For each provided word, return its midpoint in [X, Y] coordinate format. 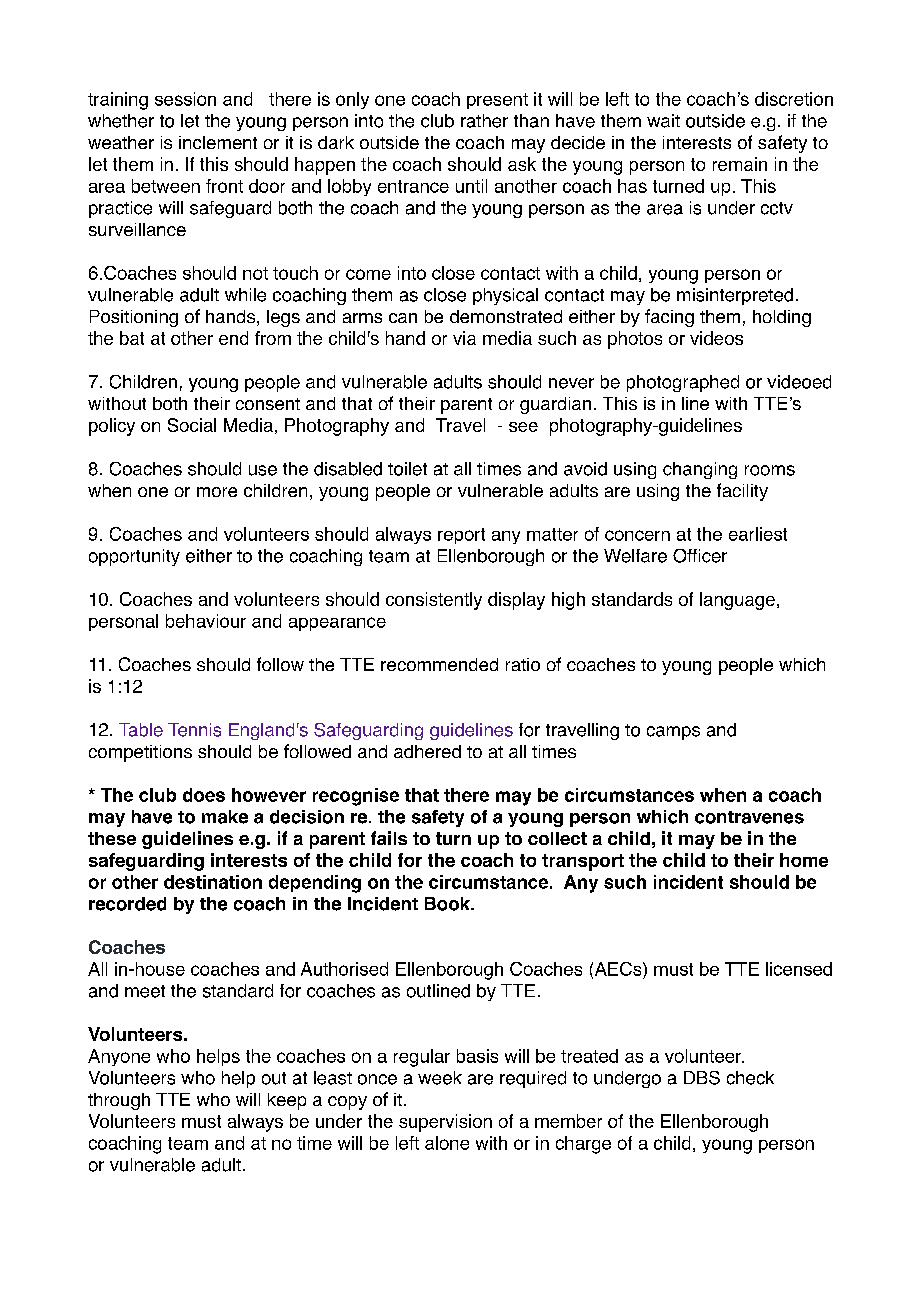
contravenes [749, 817]
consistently [434, 601]
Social [192, 425]
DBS [702, 1078]
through [119, 1101]
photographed [683, 383]
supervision [445, 1123]
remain [740, 164]
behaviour [206, 621]
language [737, 601]
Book [448, 904]
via [464, 338]
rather [484, 121]
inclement [218, 142]
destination [213, 882]
